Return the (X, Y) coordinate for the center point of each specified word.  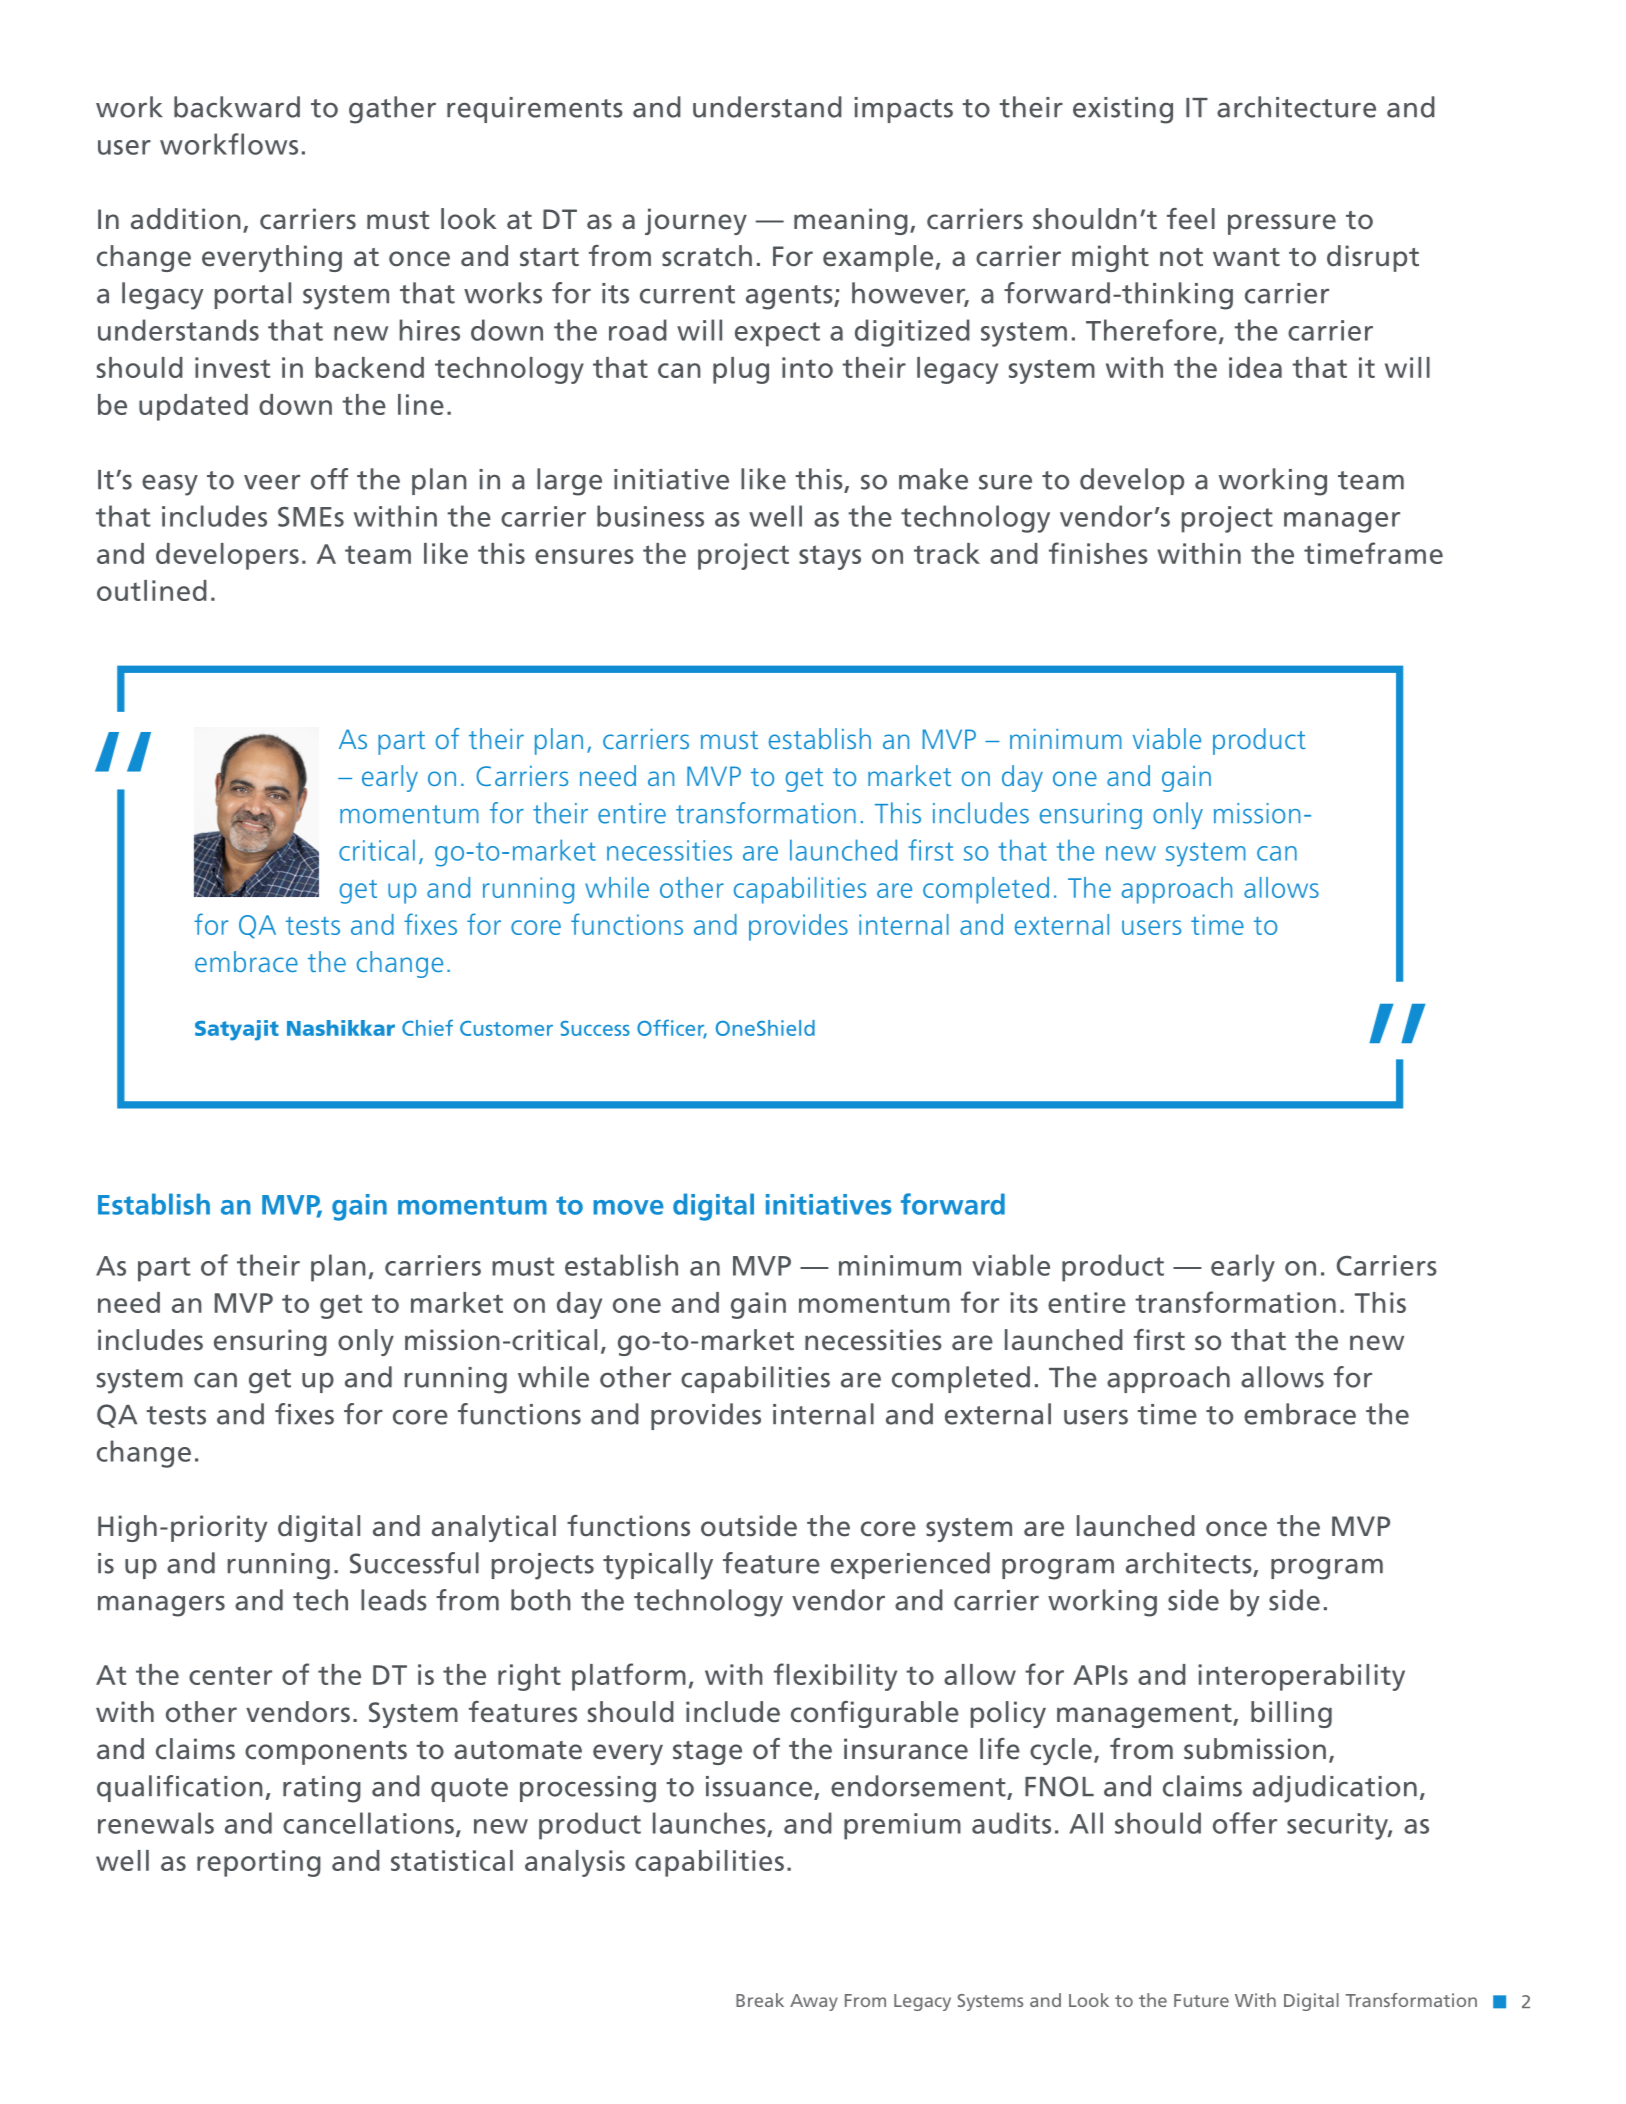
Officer (672, 1029)
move (628, 1207)
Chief (427, 1027)
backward (237, 107)
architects (1190, 1564)
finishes (1098, 553)
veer (272, 482)
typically (658, 1566)
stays (830, 557)
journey (696, 221)
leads (394, 1600)
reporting (259, 1863)
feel (1191, 219)
